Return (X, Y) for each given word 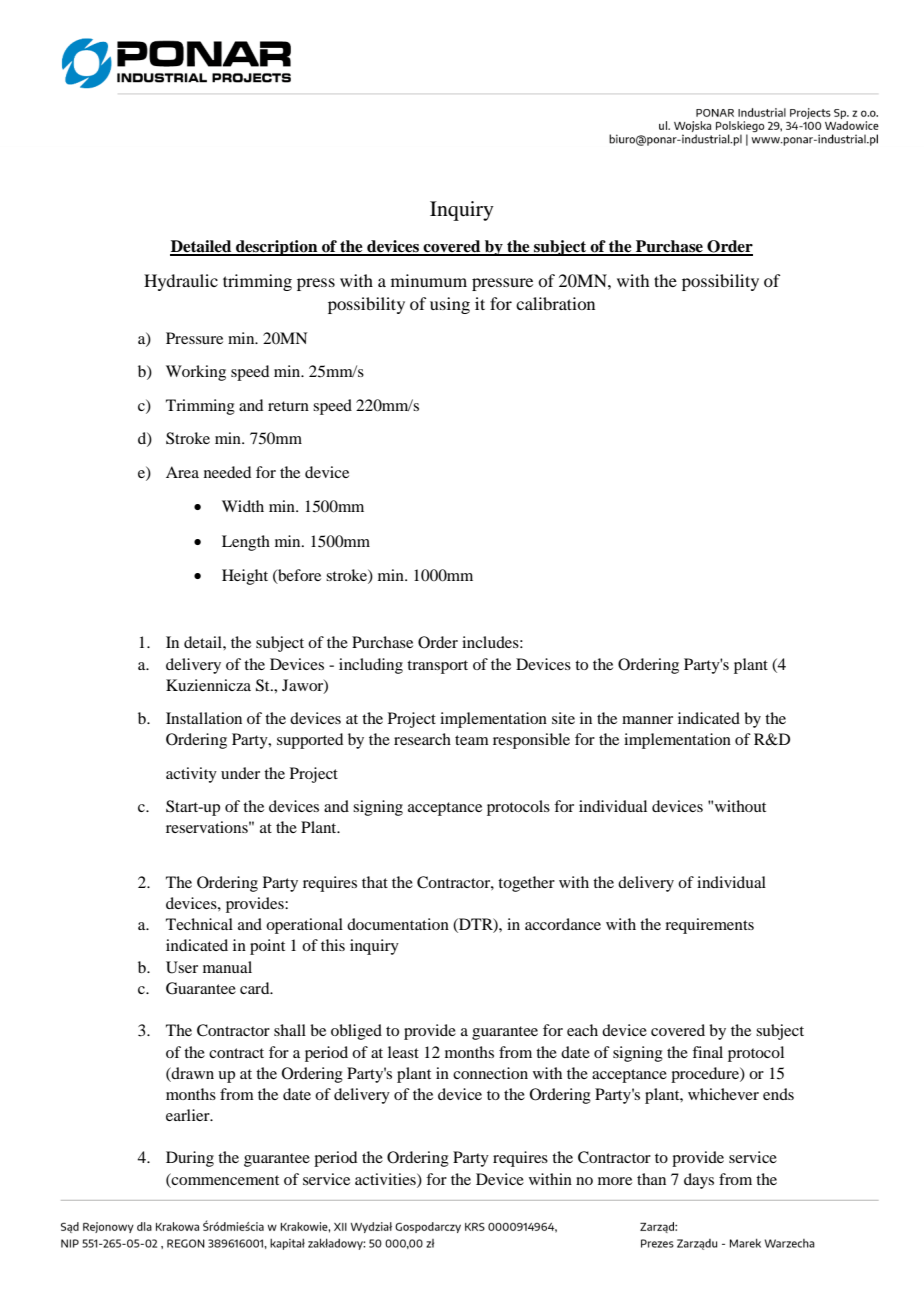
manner (647, 720)
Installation (204, 718)
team (472, 740)
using (450, 305)
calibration (555, 303)
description (277, 248)
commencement (224, 1179)
